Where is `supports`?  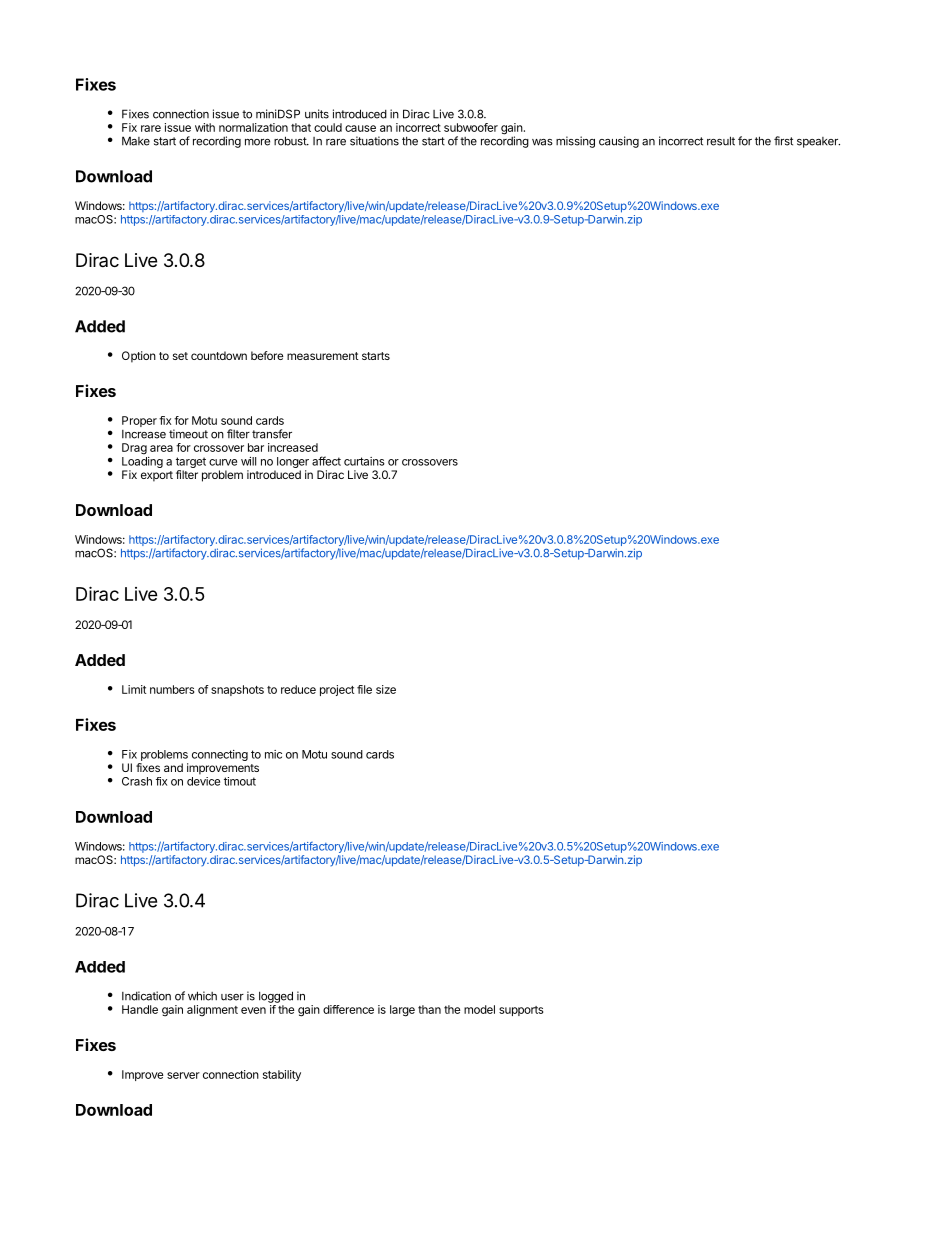 supports is located at coordinates (521, 1011).
